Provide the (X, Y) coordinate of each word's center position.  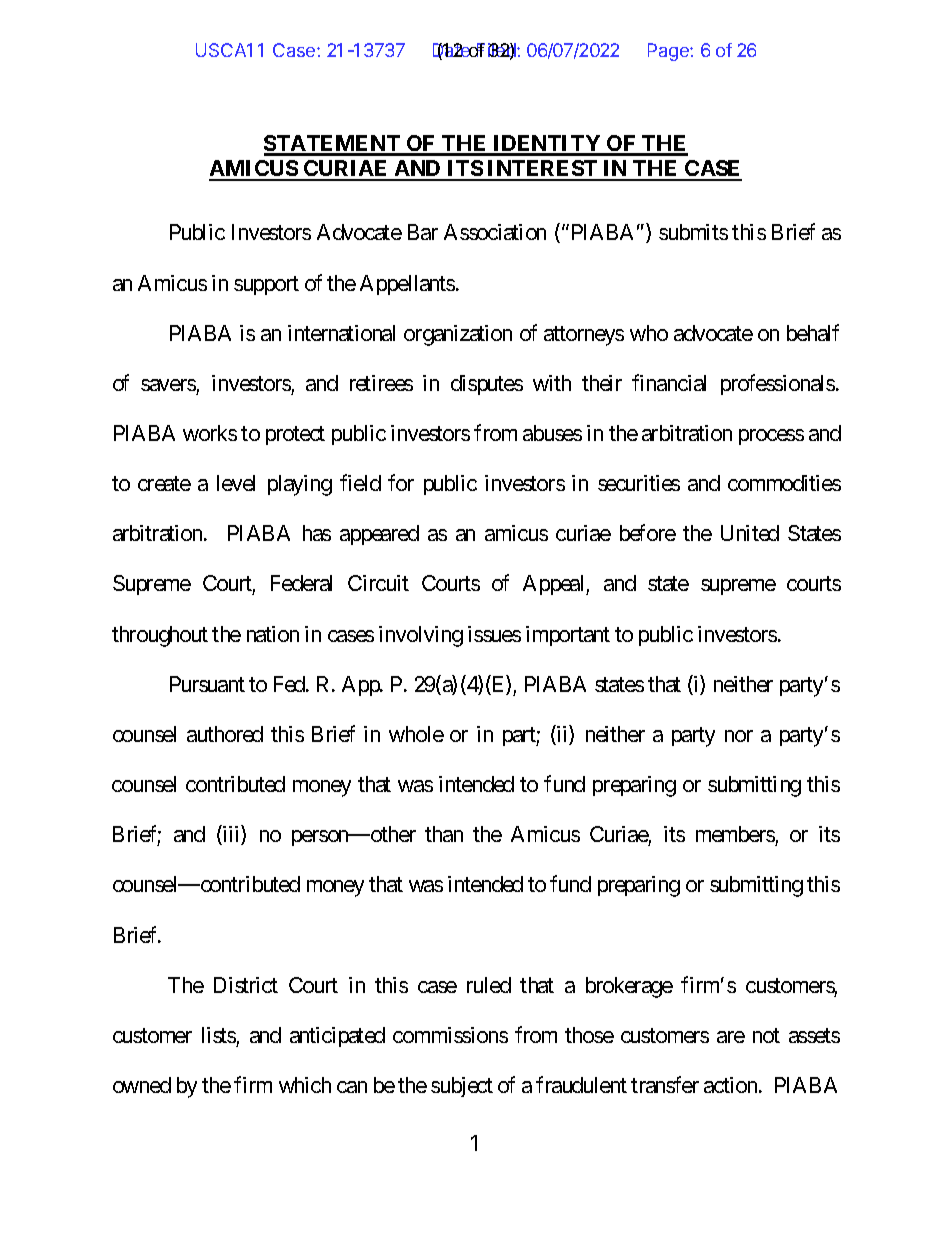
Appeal (555, 585)
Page (669, 52)
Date (453, 51)
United (750, 533)
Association (495, 232)
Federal (301, 583)
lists (219, 1035)
